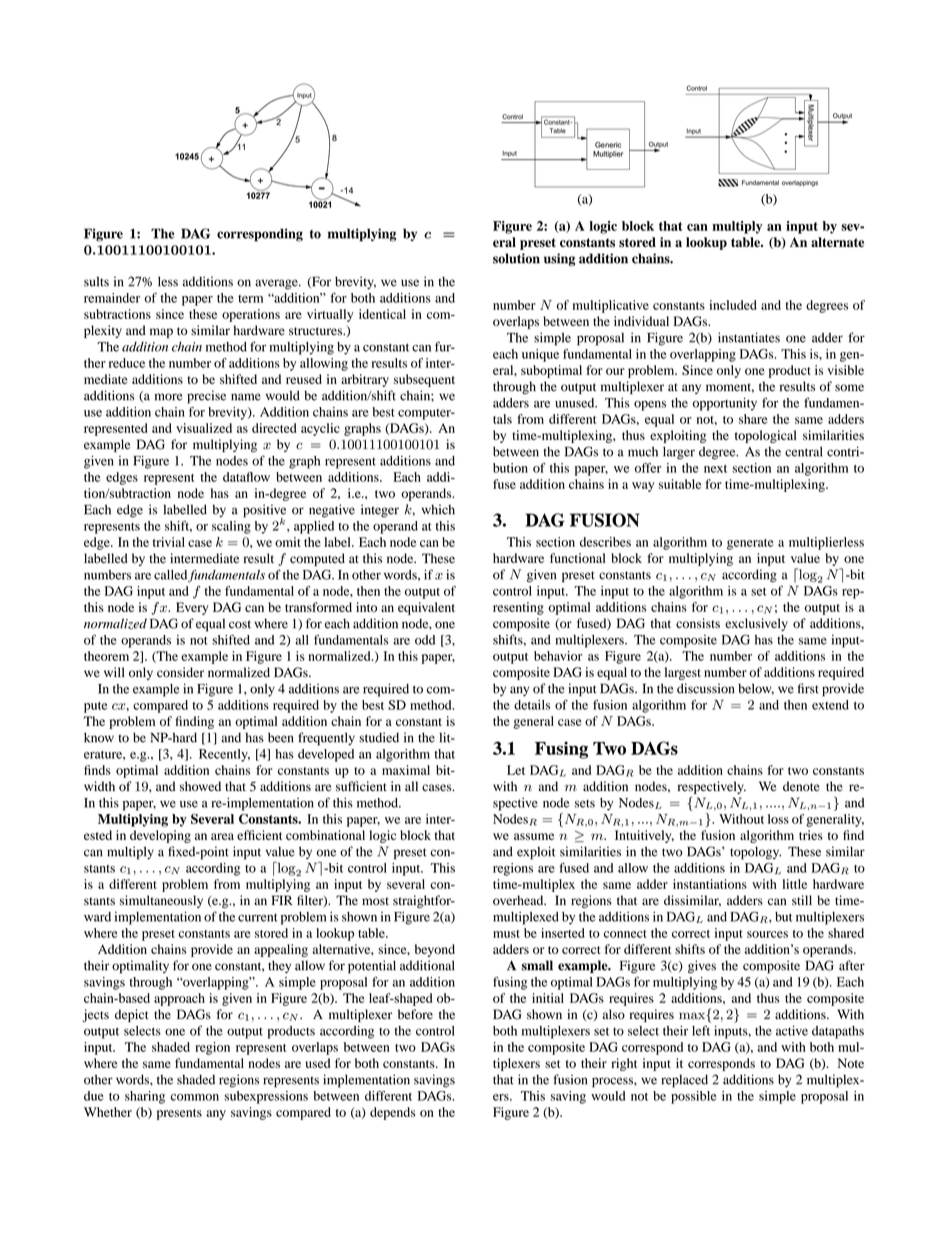  What do you see at coordinates (392, 1113) in the page?
I see `depends` at bounding box center [392, 1113].
